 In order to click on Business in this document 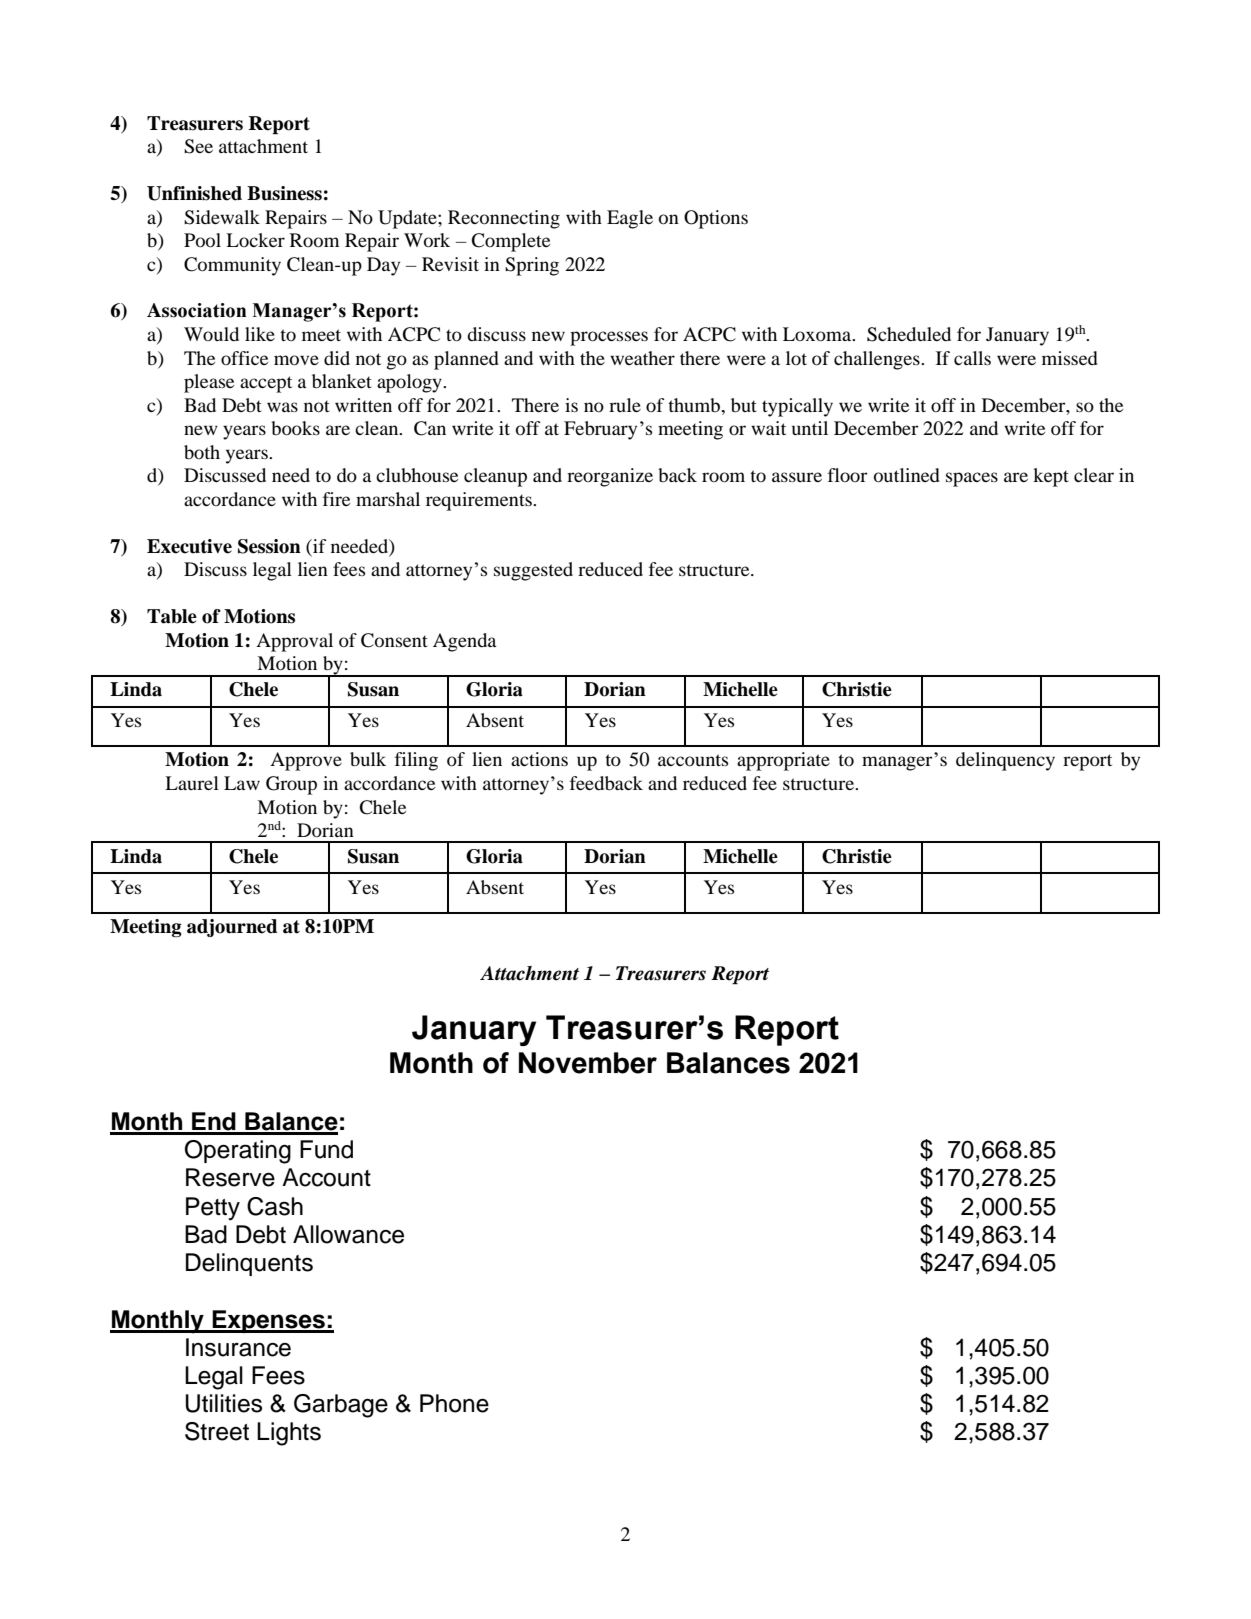, I will do `click(284, 193)`.
